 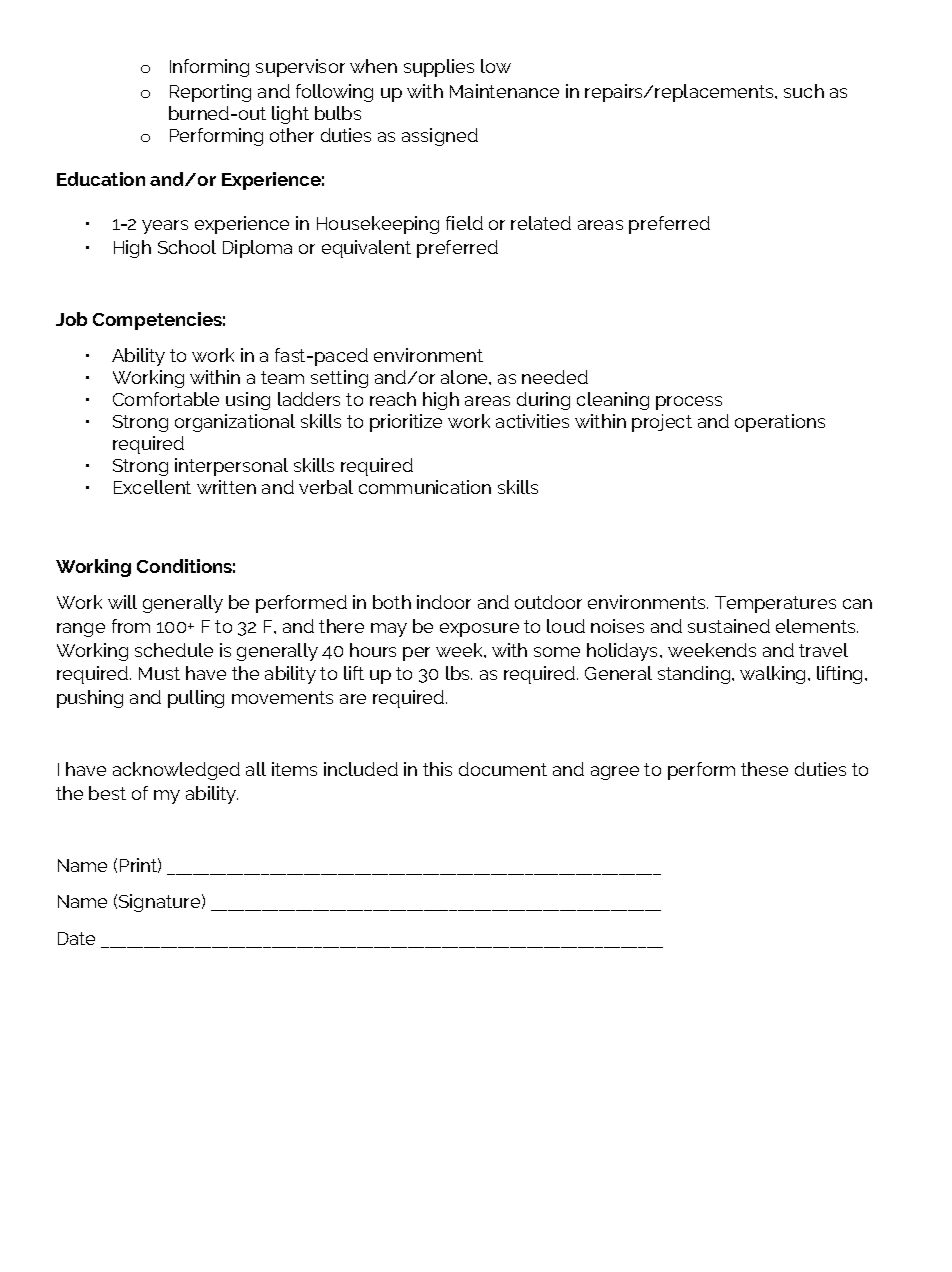 I want to click on these, so click(x=764, y=769).
